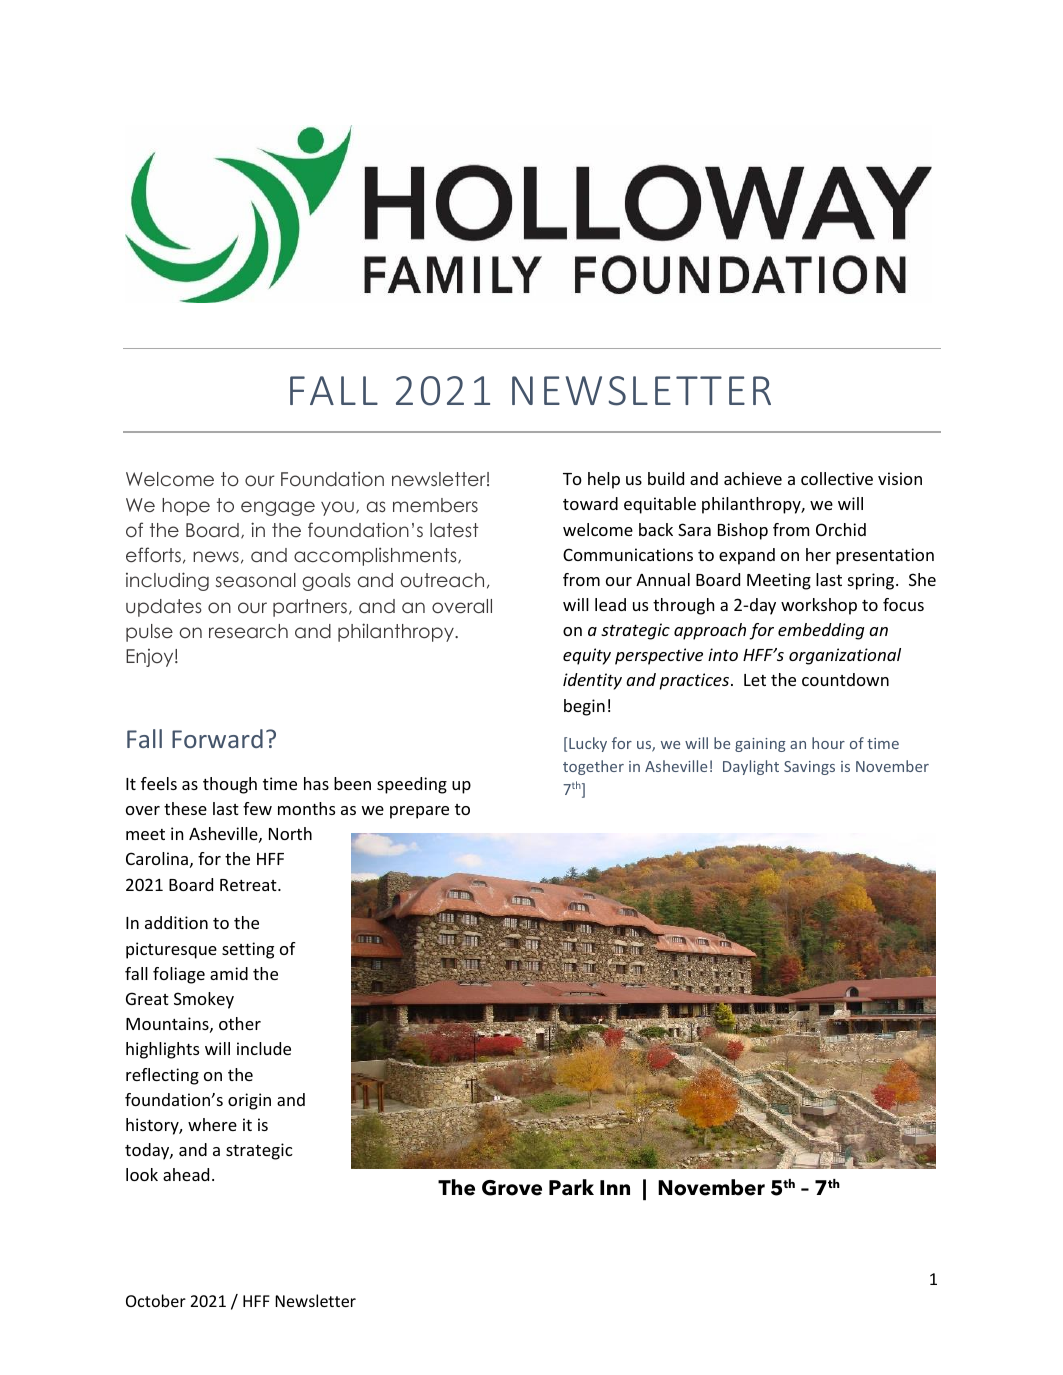  What do you see at coordinates (512, 1188) in the document?
I see `Grove` at bounding box center [512, 1188].
